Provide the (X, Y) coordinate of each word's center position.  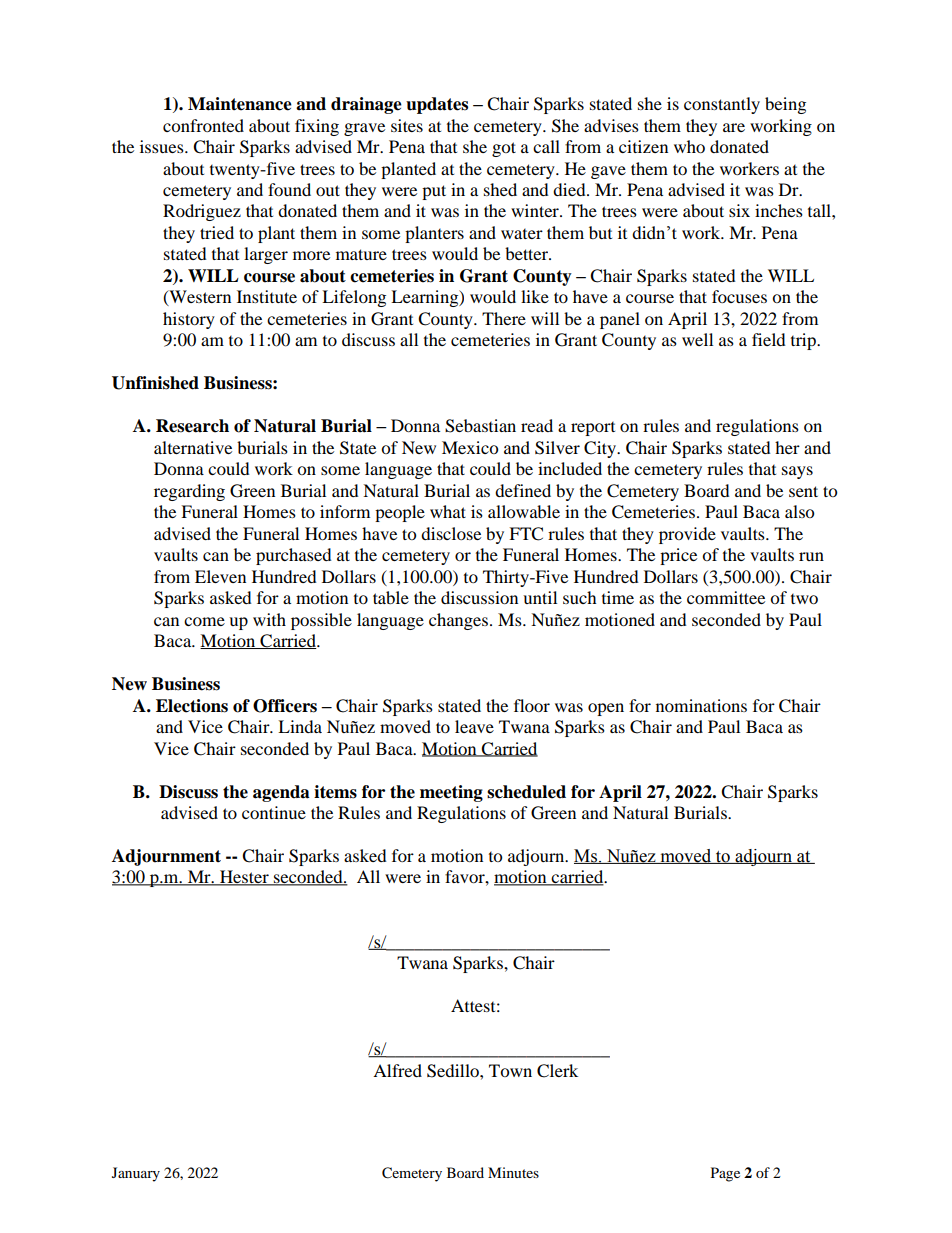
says (797, 472)
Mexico (470, 447)
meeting (451, 793)
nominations (701, 705)
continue (274, 812)
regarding (189, 492)
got (504, 149)
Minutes (513, 1172)
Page (725, 1174)
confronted (203, 125)
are (734, 127)
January (136, 1174)
